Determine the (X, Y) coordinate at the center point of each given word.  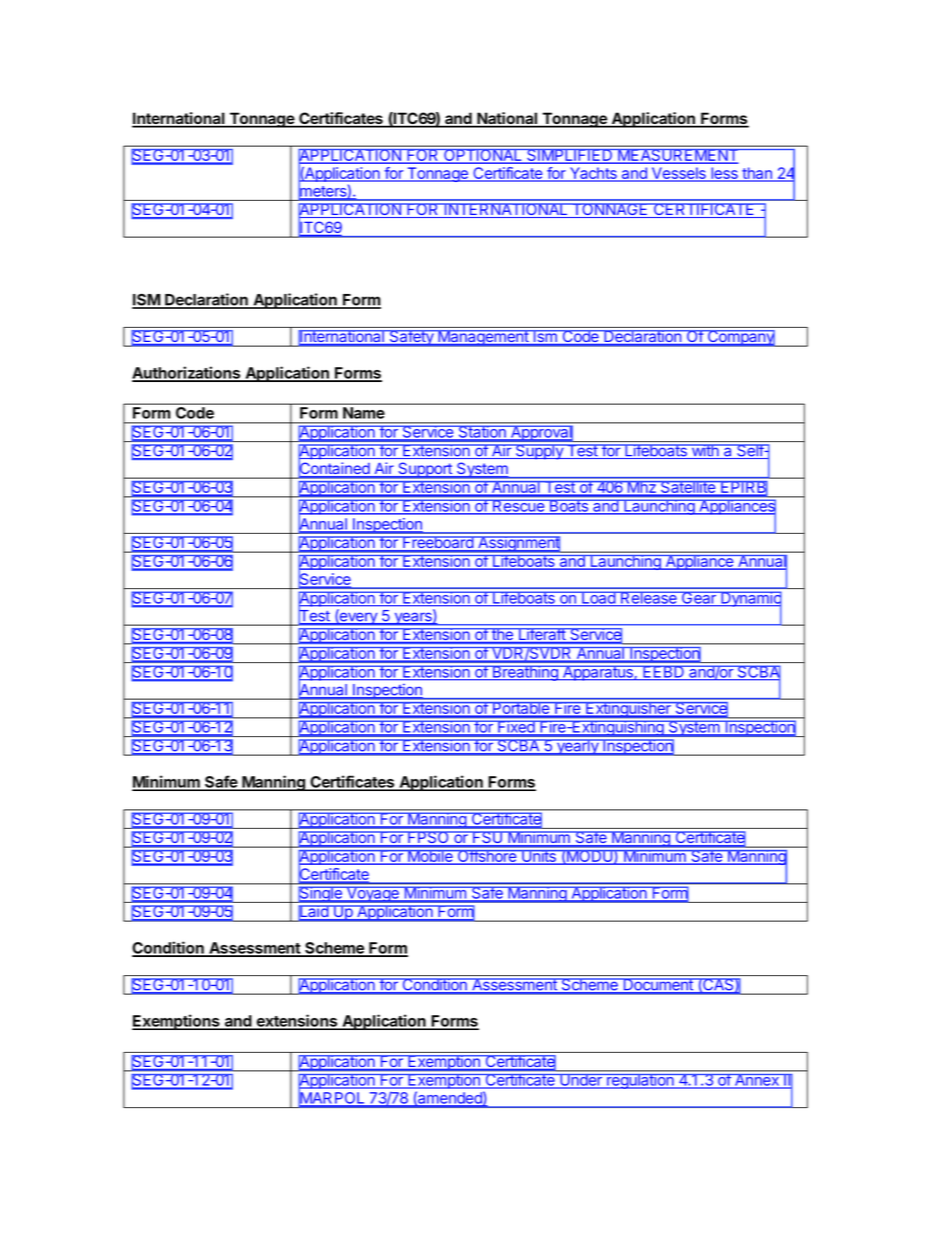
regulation (640, 1081)
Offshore (487, 857)
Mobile (430, 857)
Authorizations (187, 373)
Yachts (593, 174)
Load (598, 599)
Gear (699, 599)
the (502, 635)
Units (539, 857)
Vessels (679, 174)
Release (649, 599)
